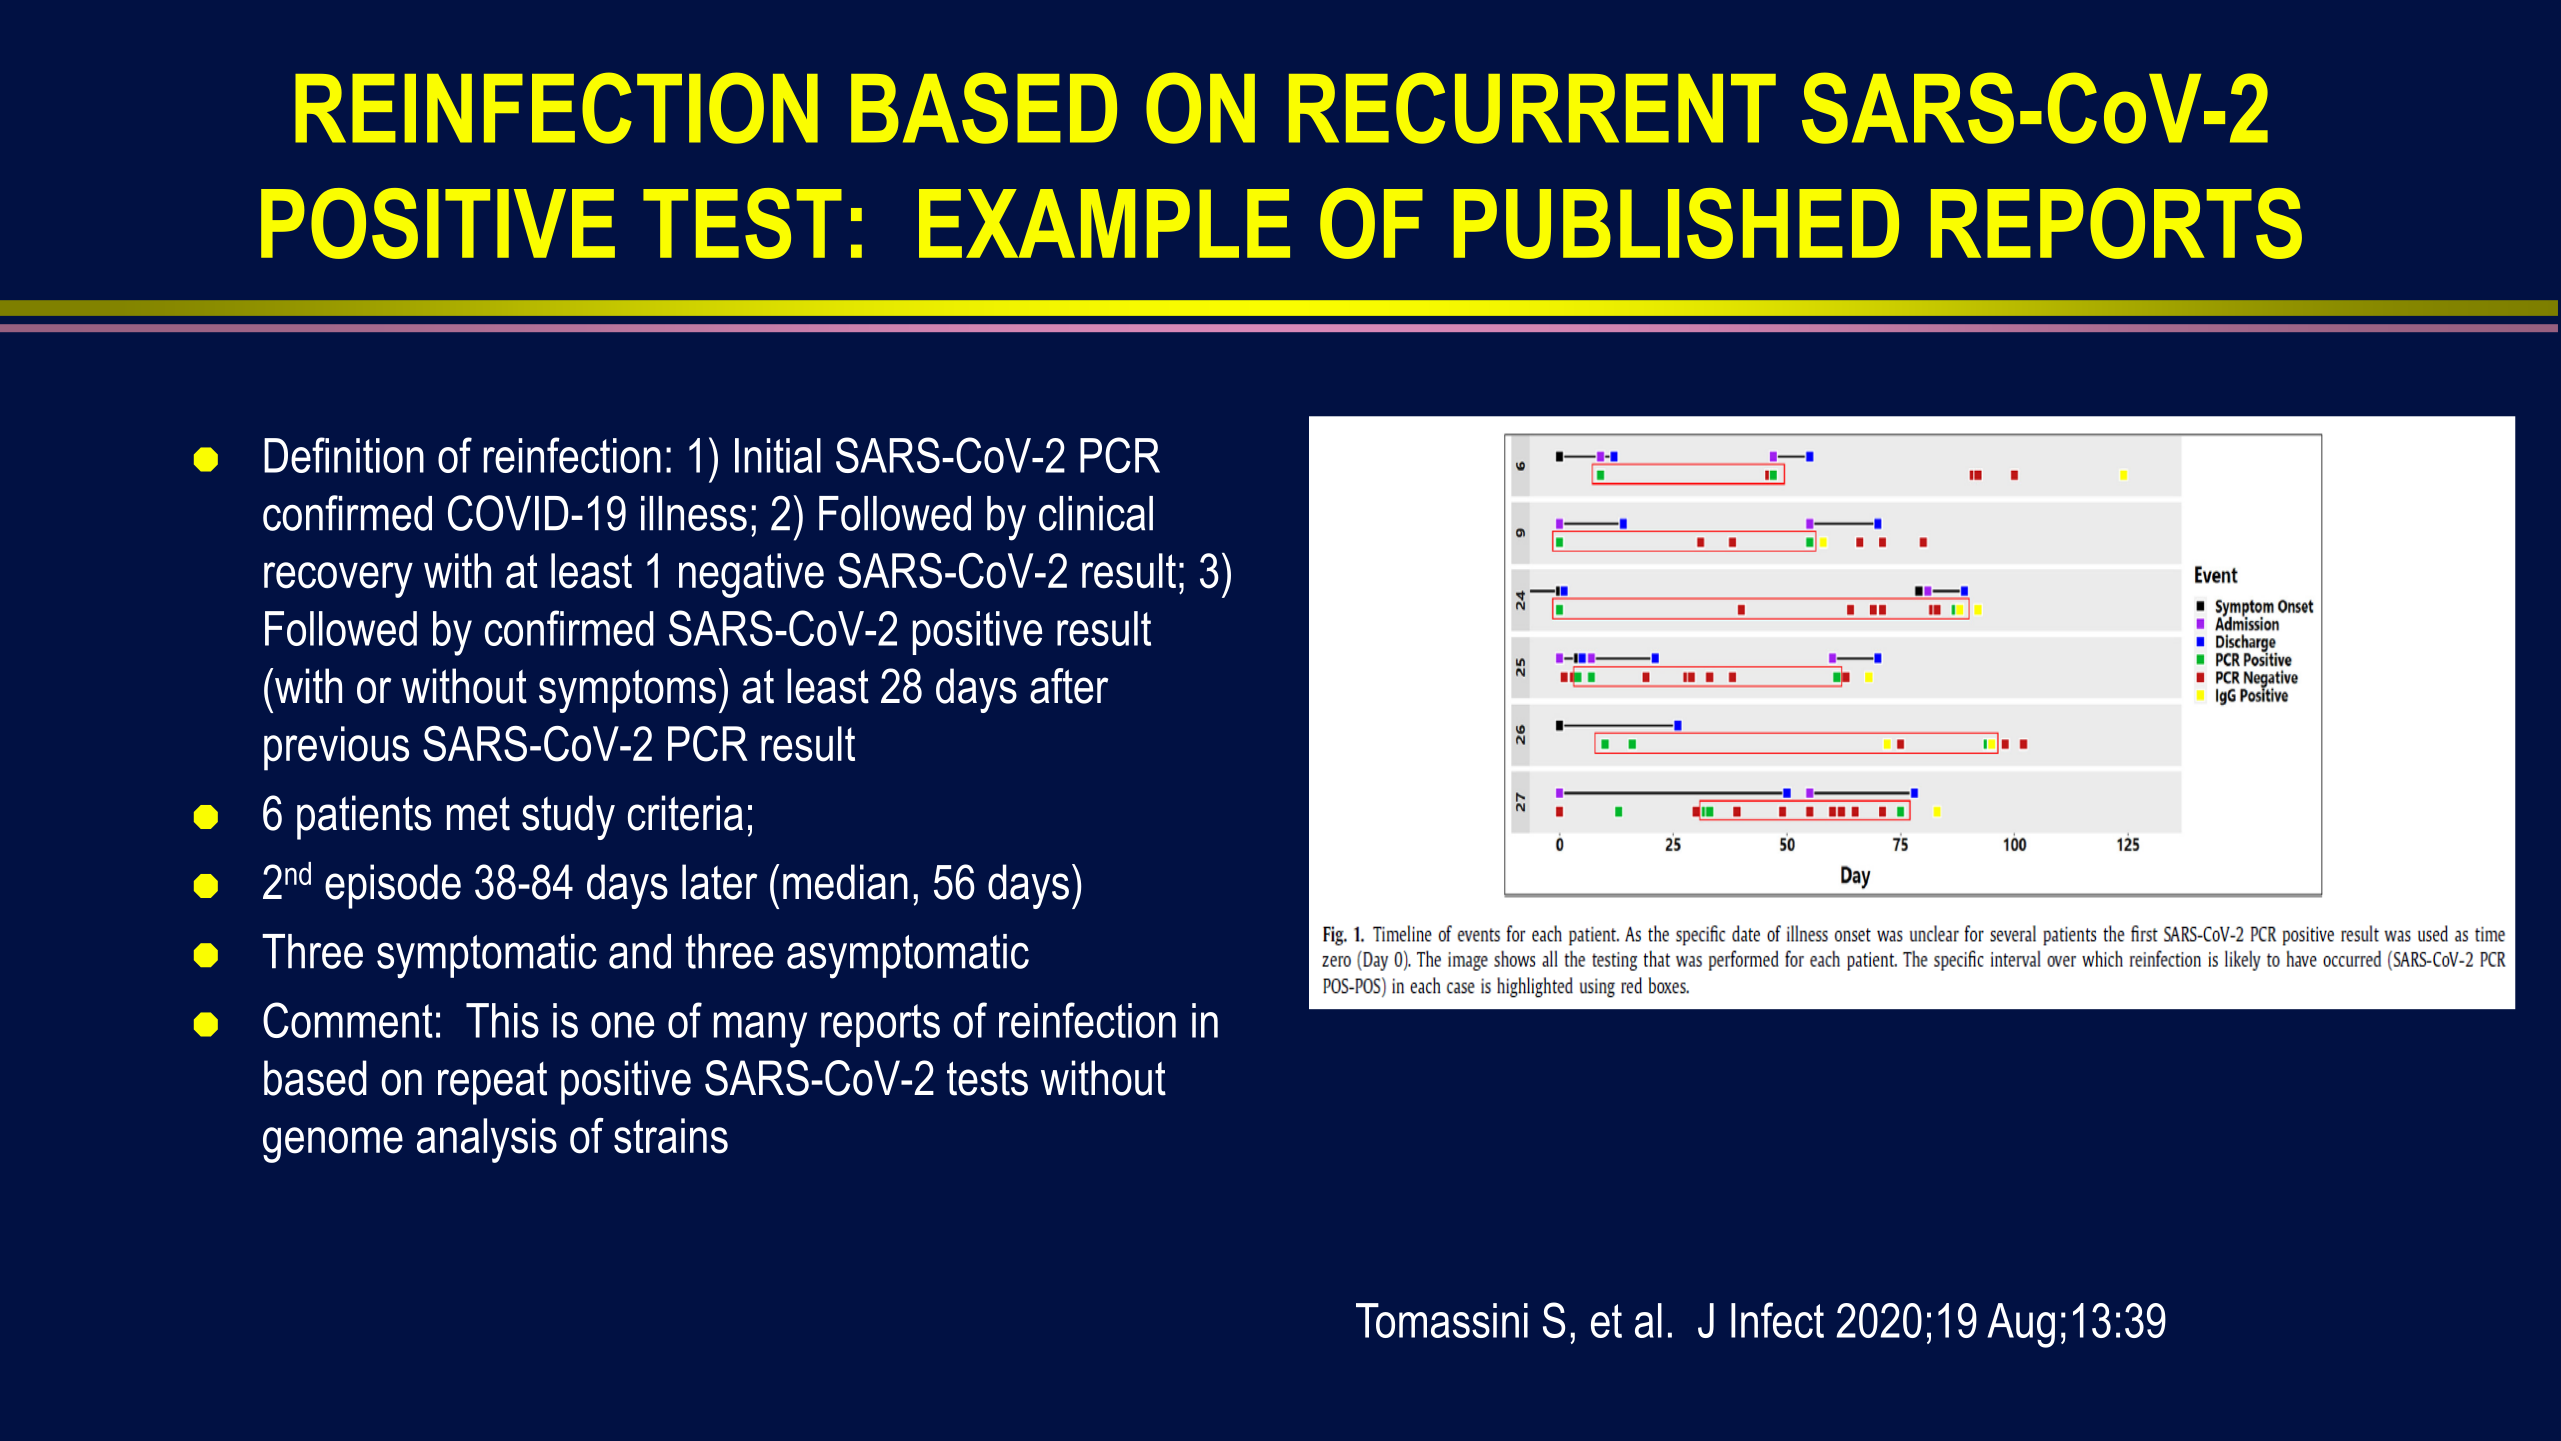 The height and width of the screenshot is (1441, 2561). Describe the element at coordinates (1676, 223) in the screenshot. I see `PUBLISHED` at that location.
